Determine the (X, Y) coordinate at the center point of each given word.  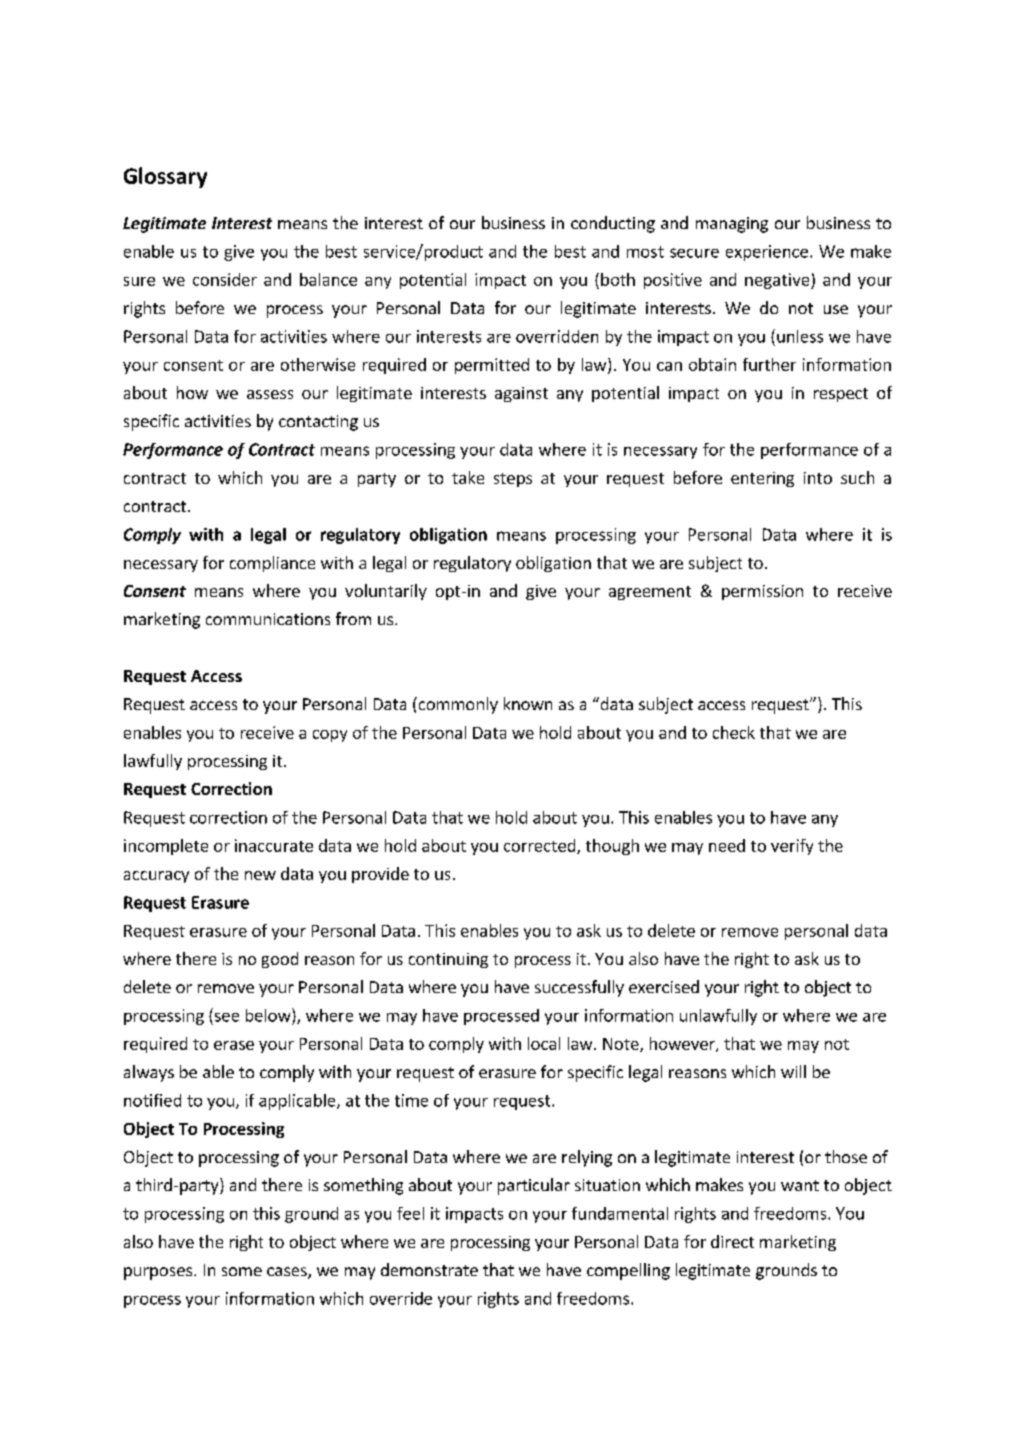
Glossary (165, 177)
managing (732, 225)
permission (762, 592)
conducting (613, 224)
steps (513, 480)
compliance (272, 564)
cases (288, 1273)
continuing (448, 960)
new (260, 875)
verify (792, 847)
